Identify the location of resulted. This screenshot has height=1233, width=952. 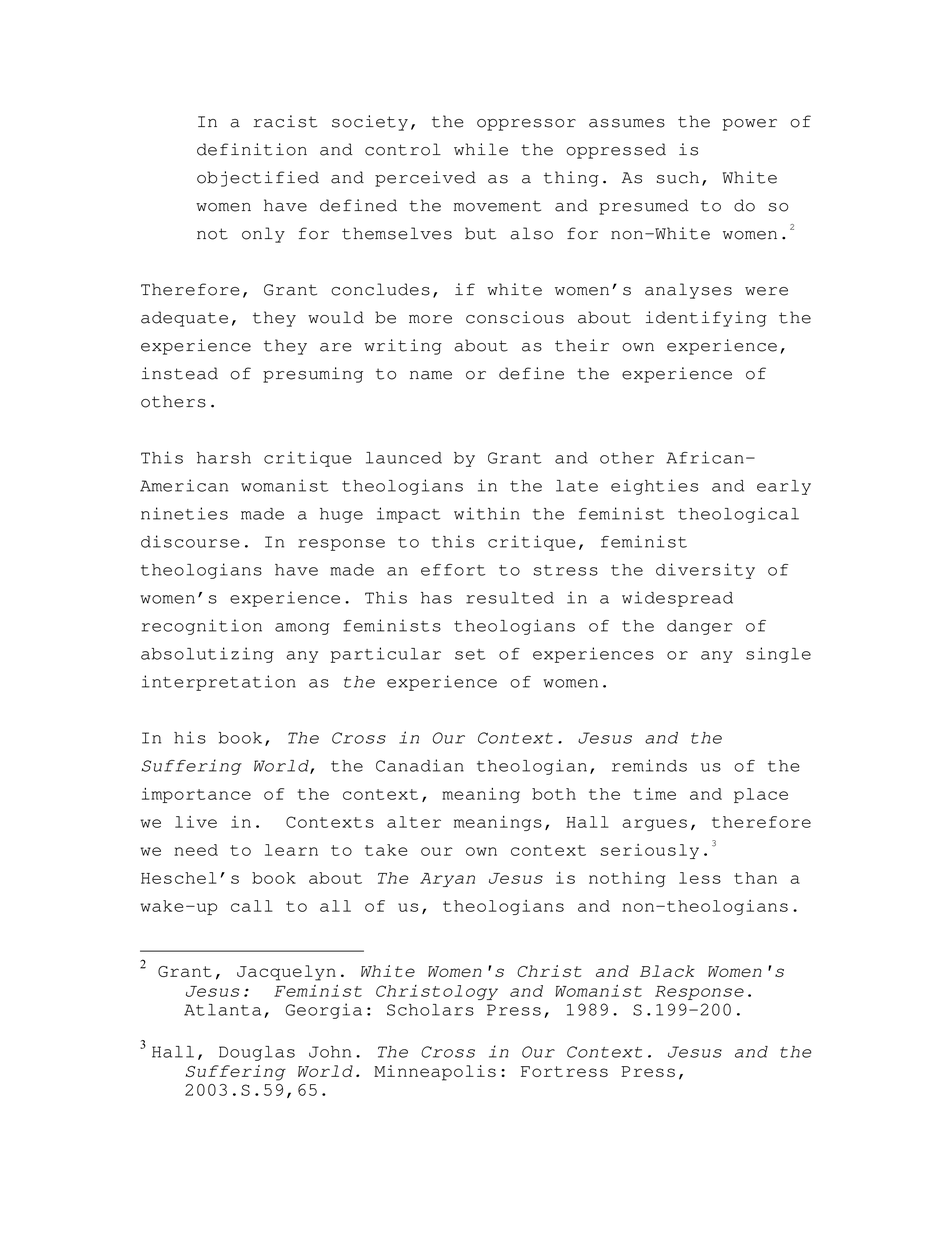
(510, 598).
